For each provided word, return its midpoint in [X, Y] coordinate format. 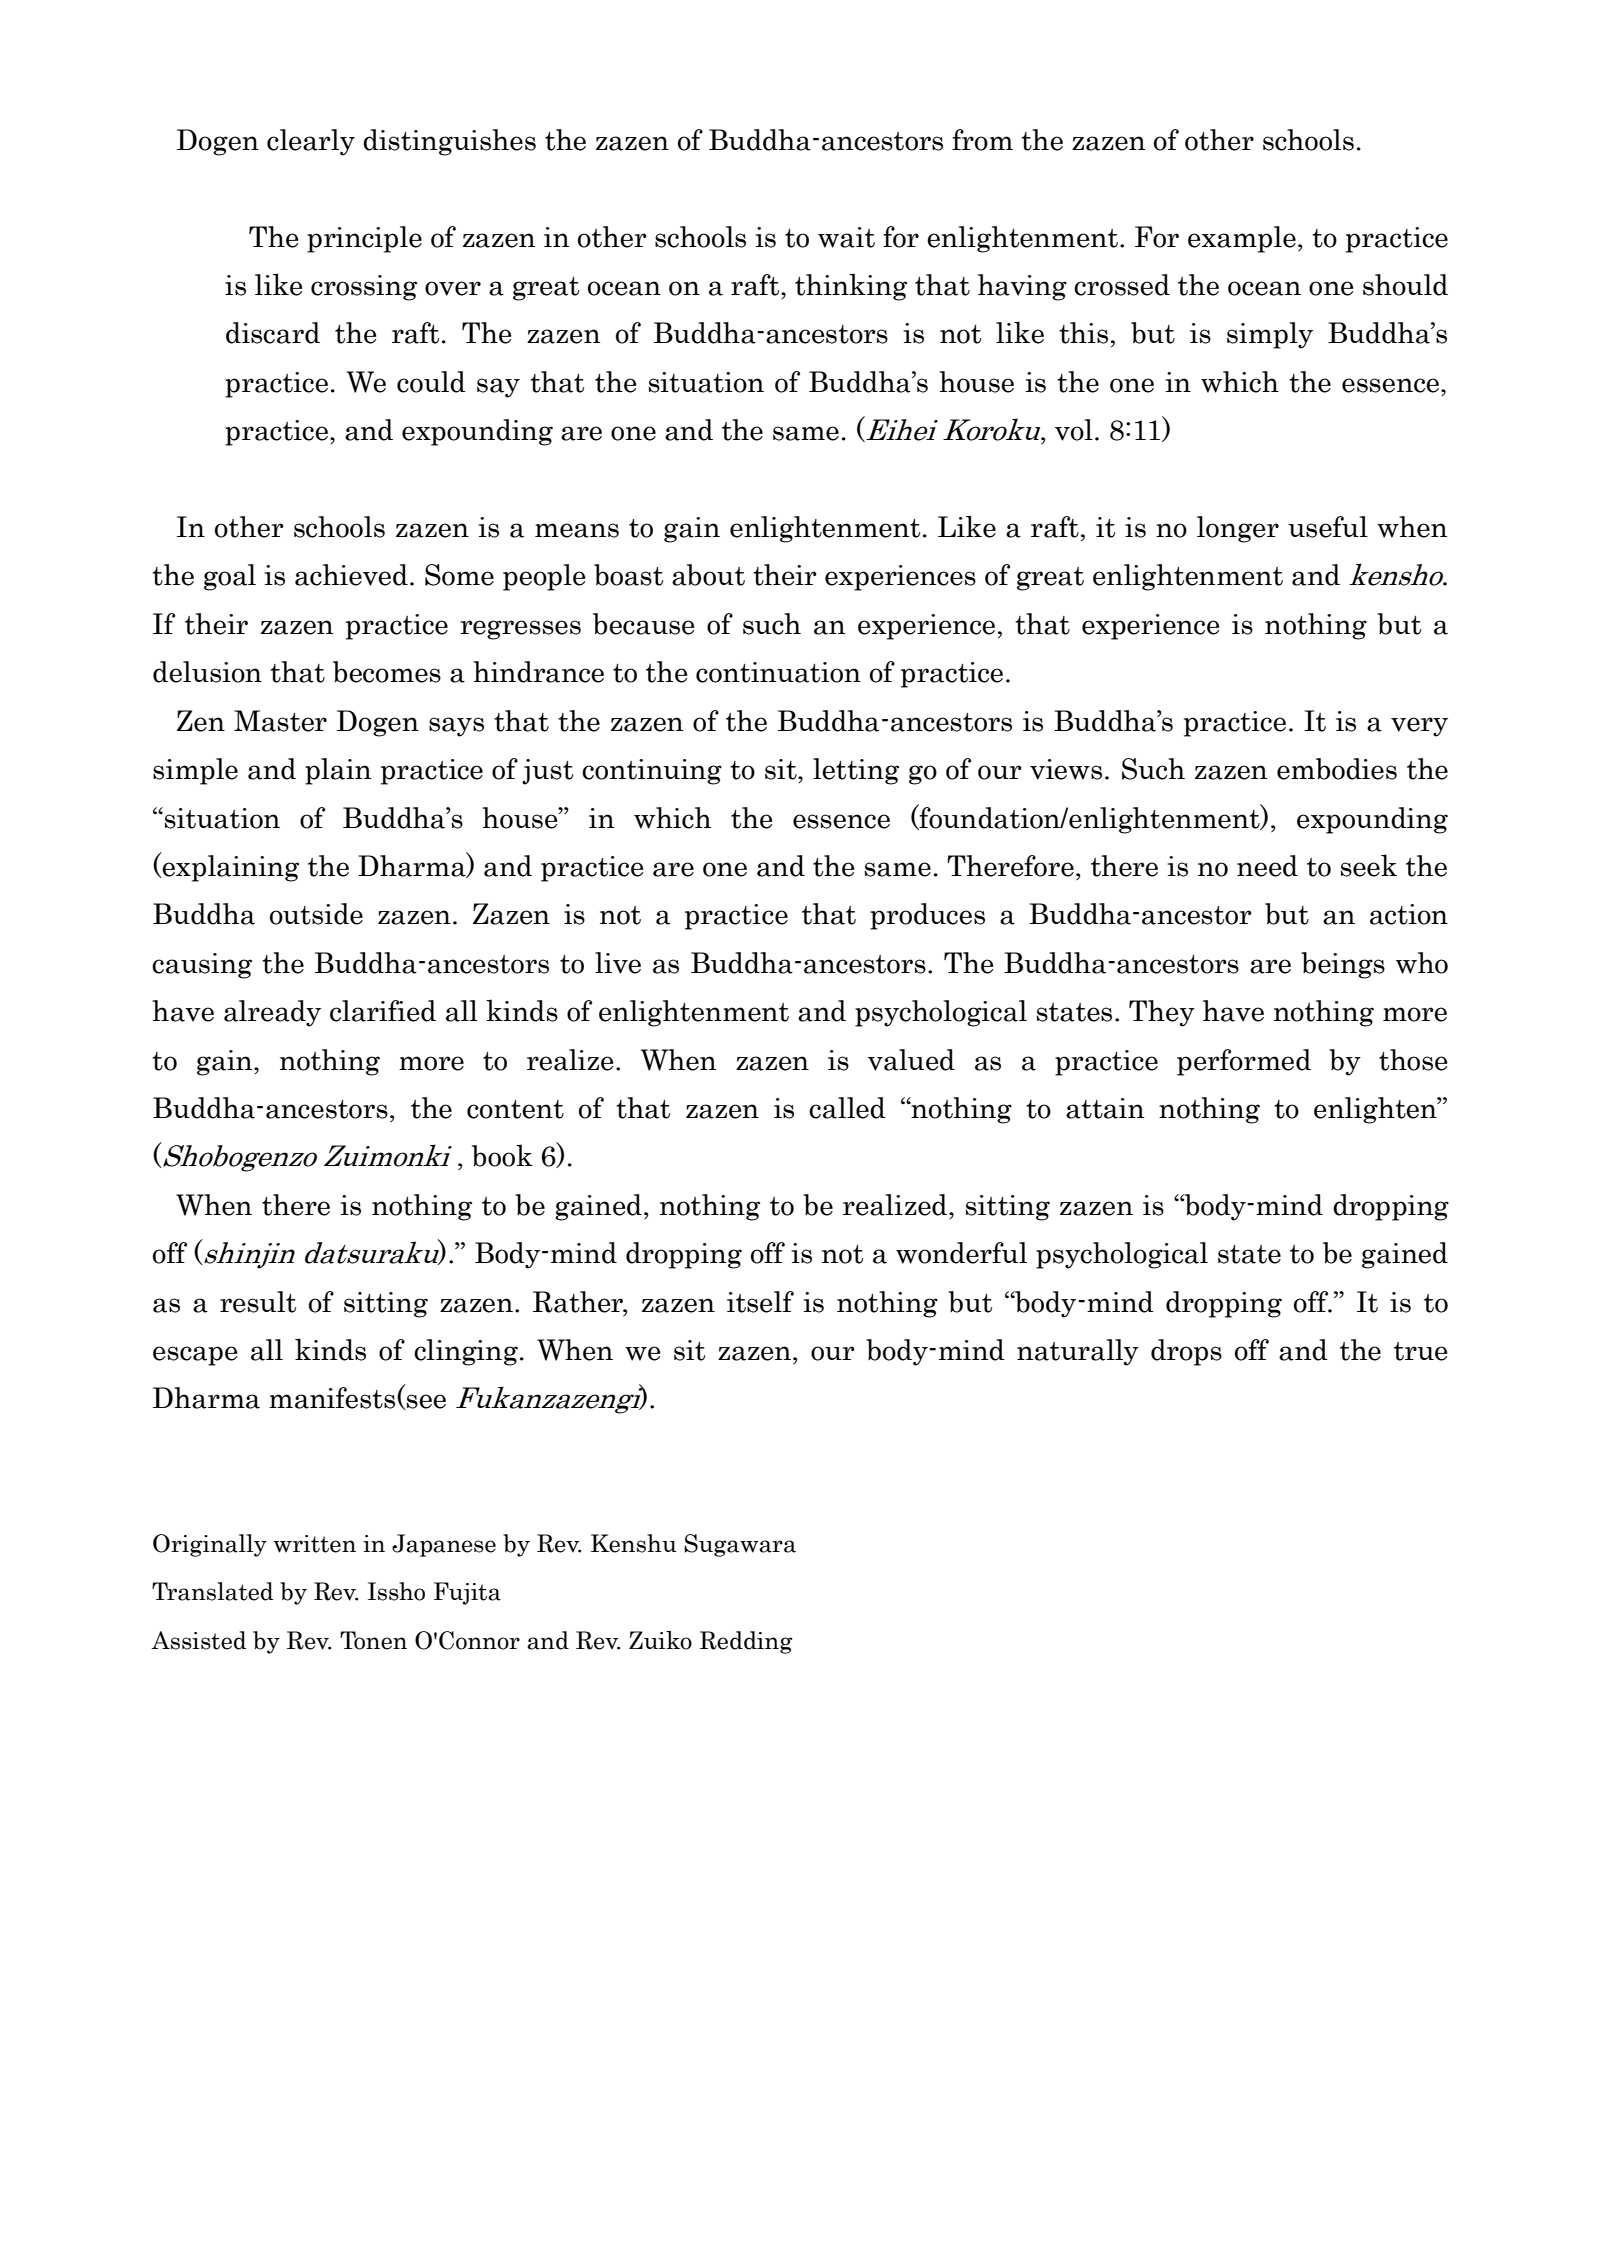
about [708, 575]
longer [1238, 529]
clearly [311, 142]
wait [846, 237]
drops [1186, 1352]
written [315, 1544]
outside [316, 914]
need [1267, 866]
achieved [351, 575]
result [258, 1302]
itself [760, 1302]
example [1242, 239]
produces [927, 916]
